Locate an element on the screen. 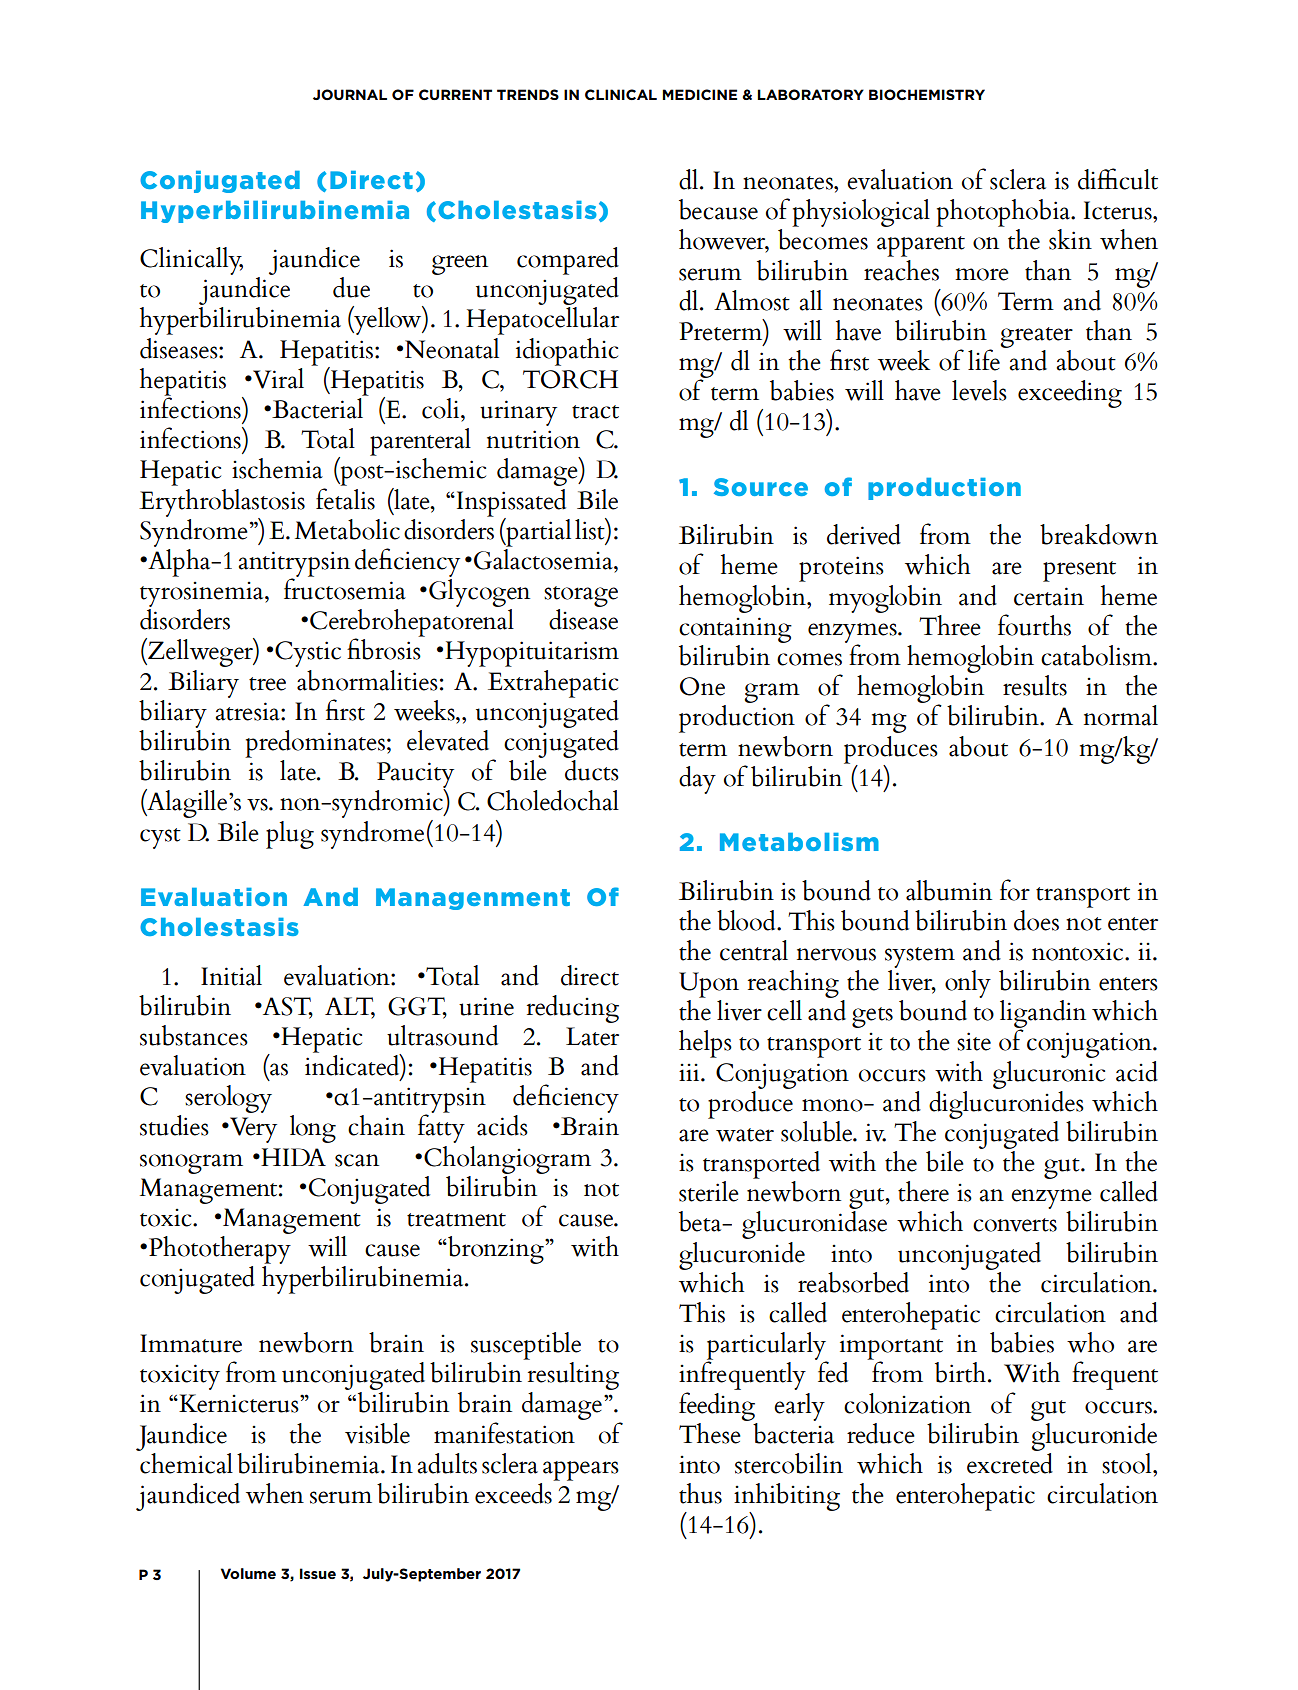  long is located at coordinates (313, 1129).
